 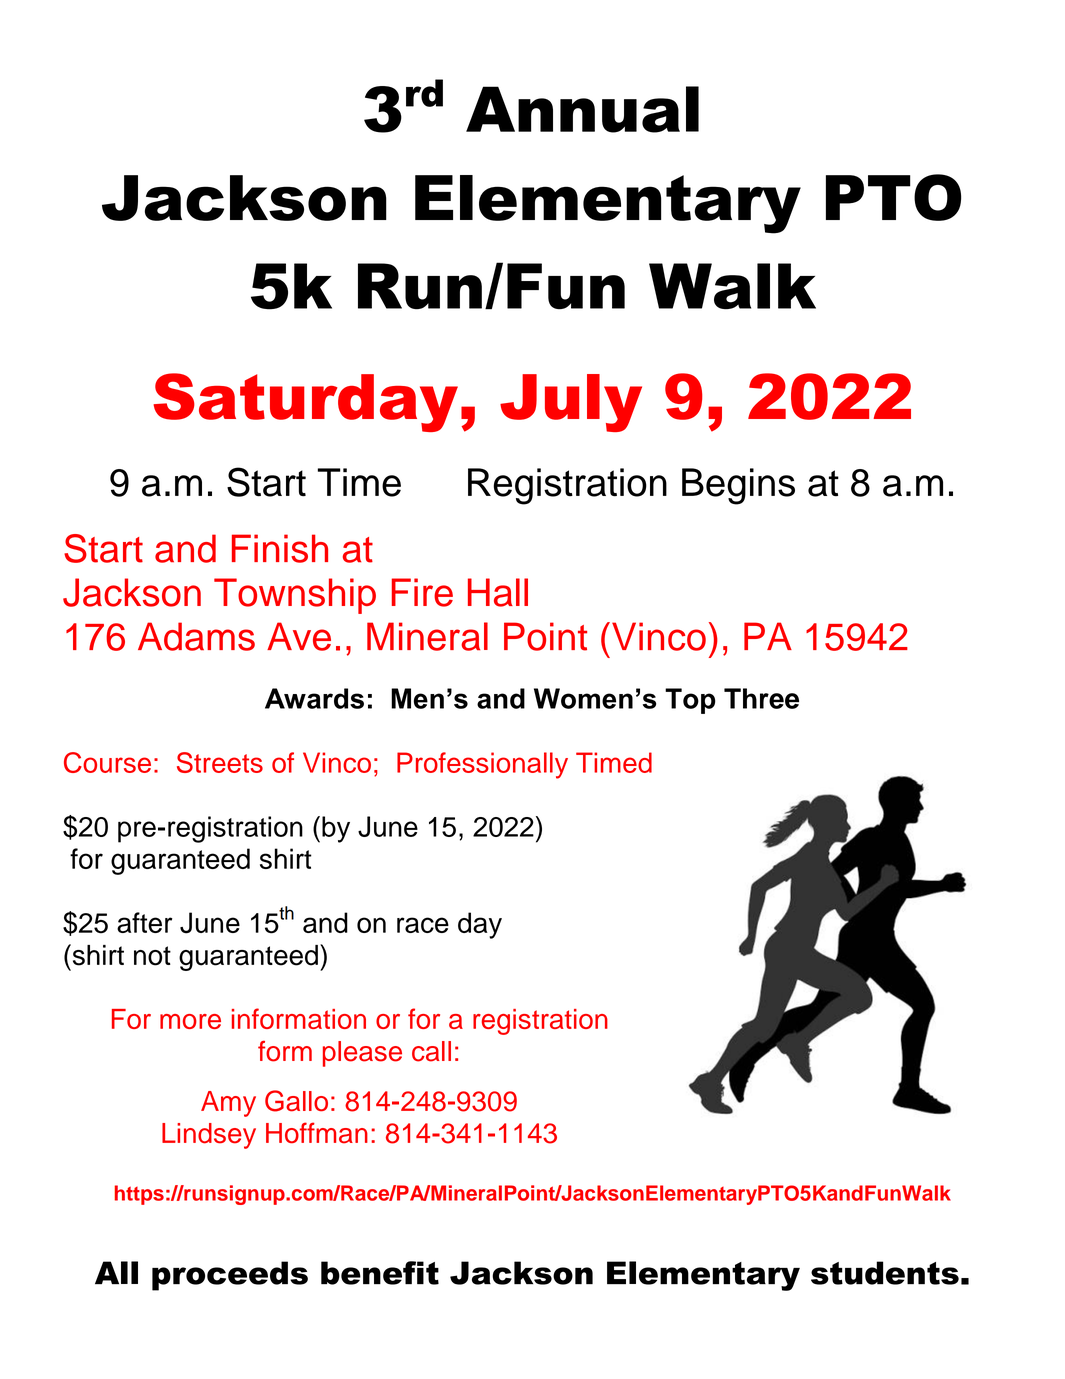 I want to click on Professionally, so click(x=482, y=765).
